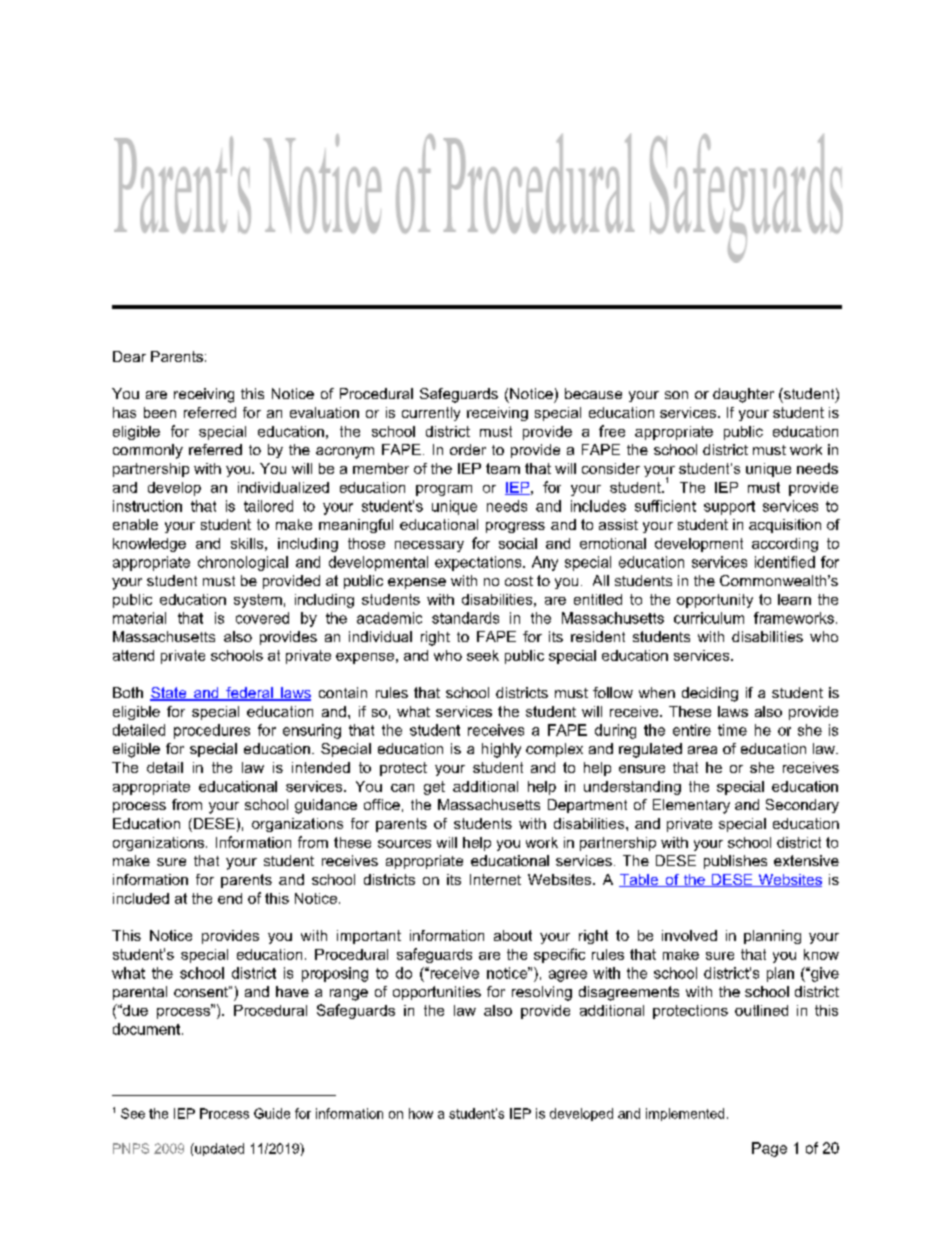 This page has width=952, height=1233. What do you see at coordinates (212, 731) in the page?
I see `procedures` at bounding box center [212, 731].
